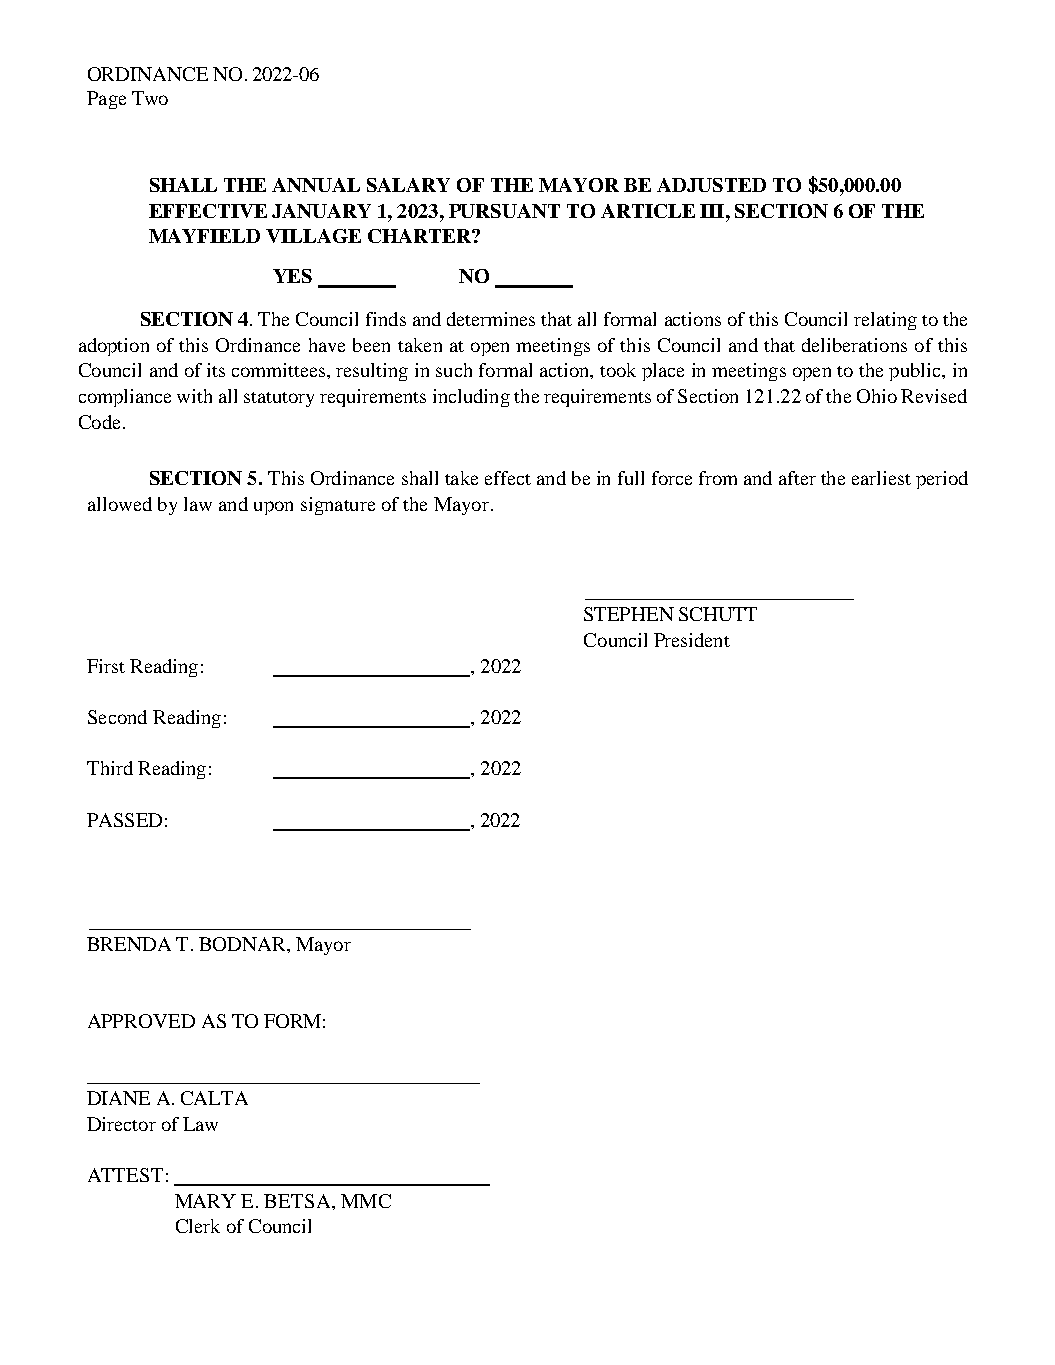  What do you see at coordinates (692, 640) in the screenshot?
I see `President` at bounding box center [692, 640].
